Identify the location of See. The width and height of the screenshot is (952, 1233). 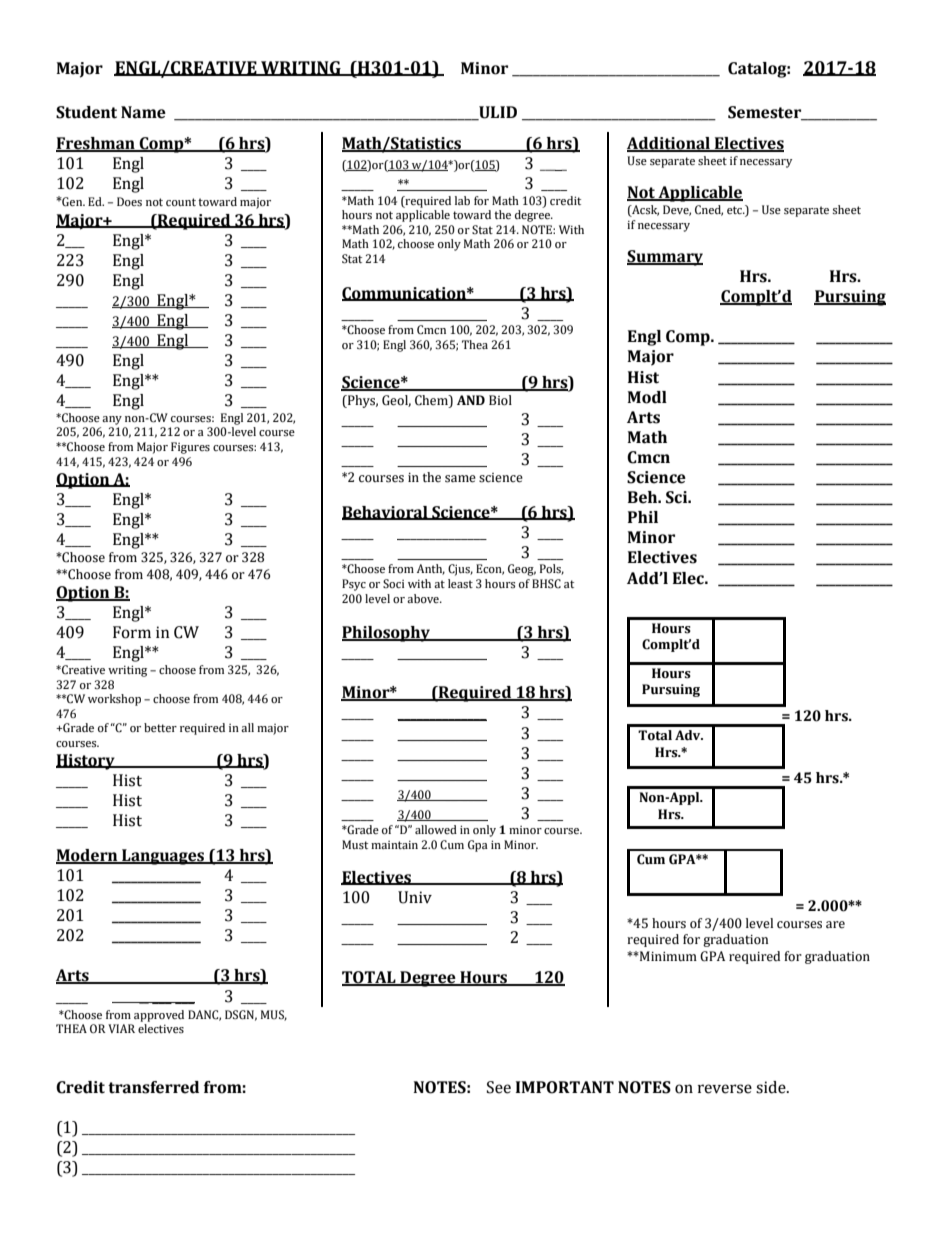
(499, 1087).
